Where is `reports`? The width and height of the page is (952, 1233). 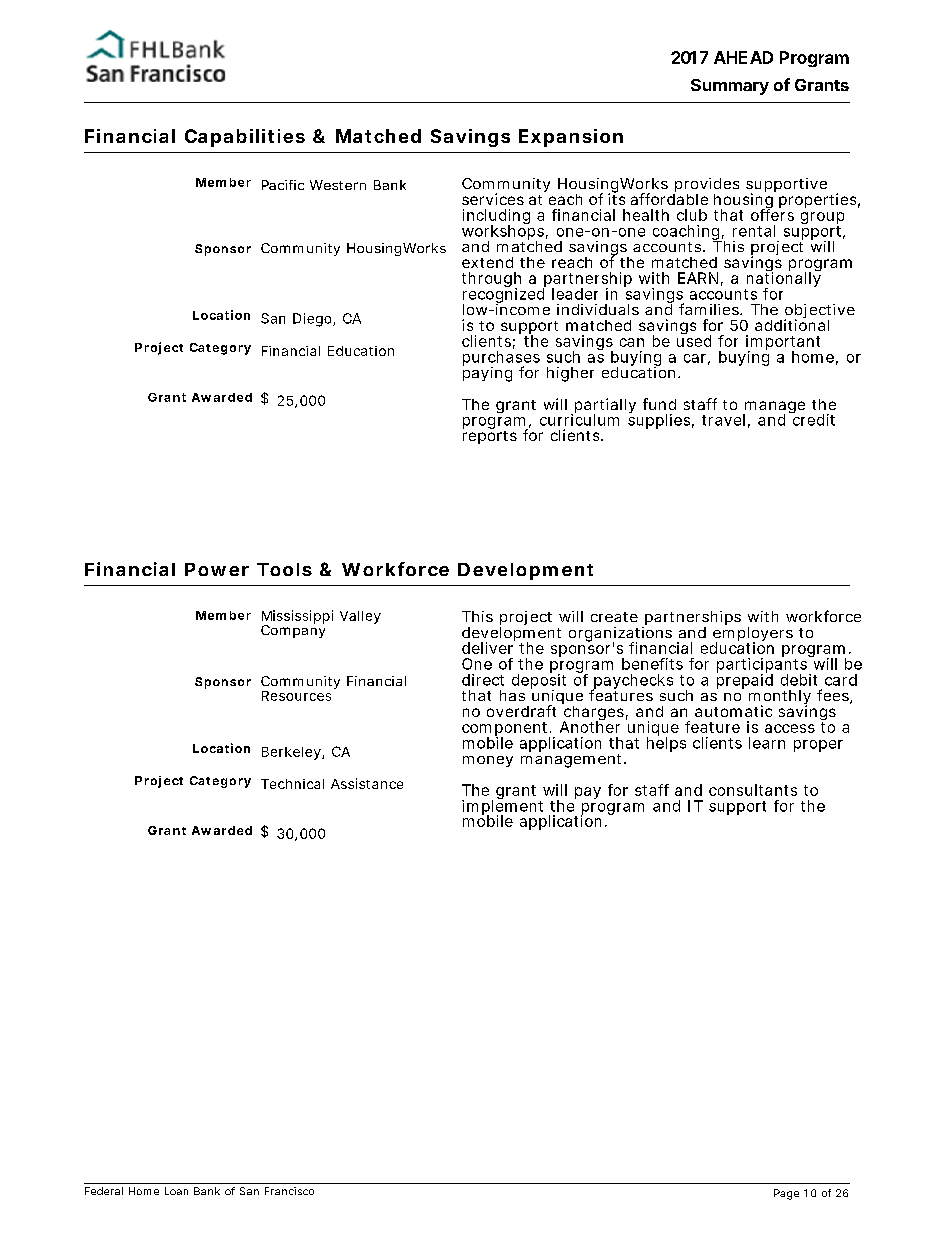
reports is located at coordinates (490, 436).
